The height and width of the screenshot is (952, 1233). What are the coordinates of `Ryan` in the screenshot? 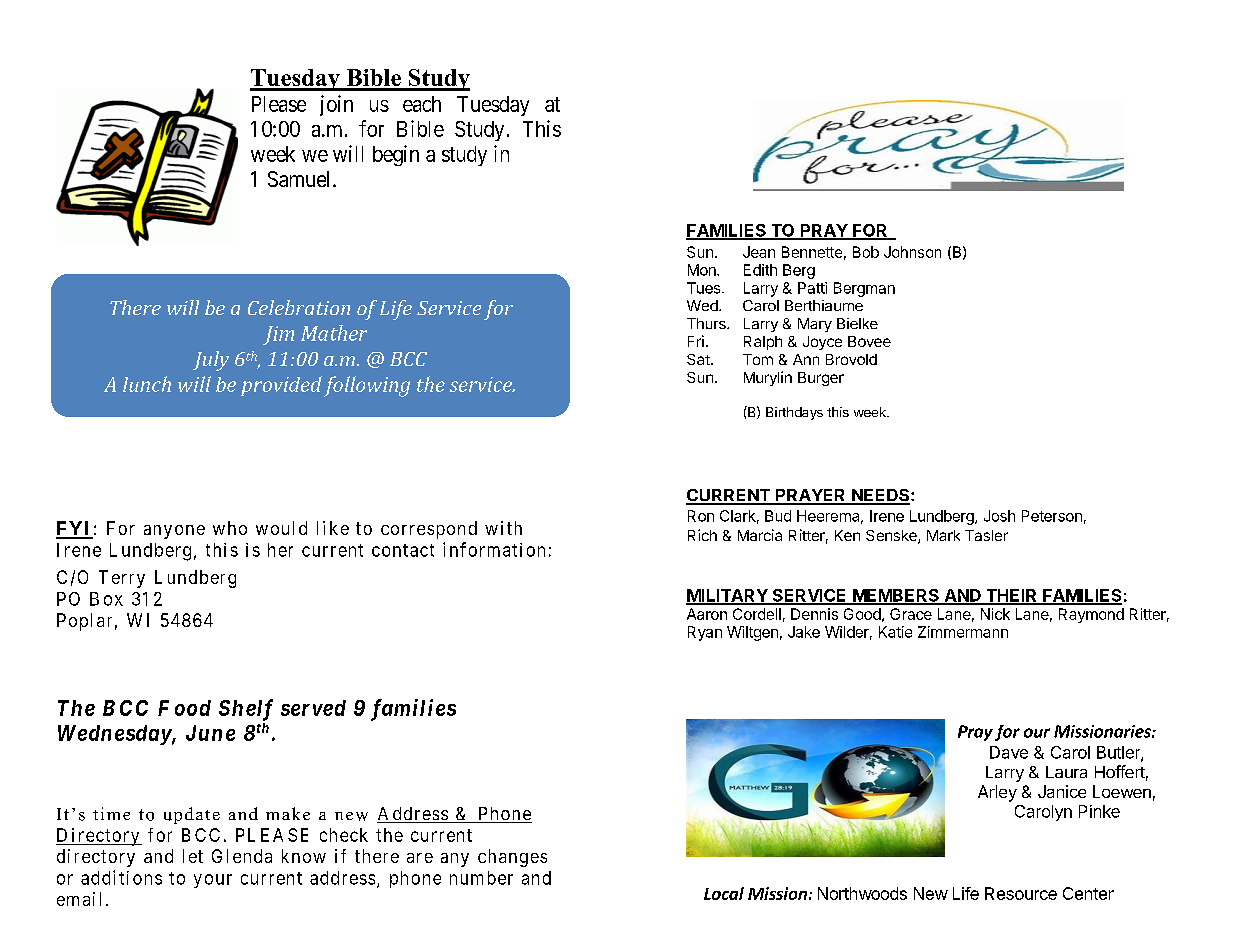 It's located at (705, 633).
